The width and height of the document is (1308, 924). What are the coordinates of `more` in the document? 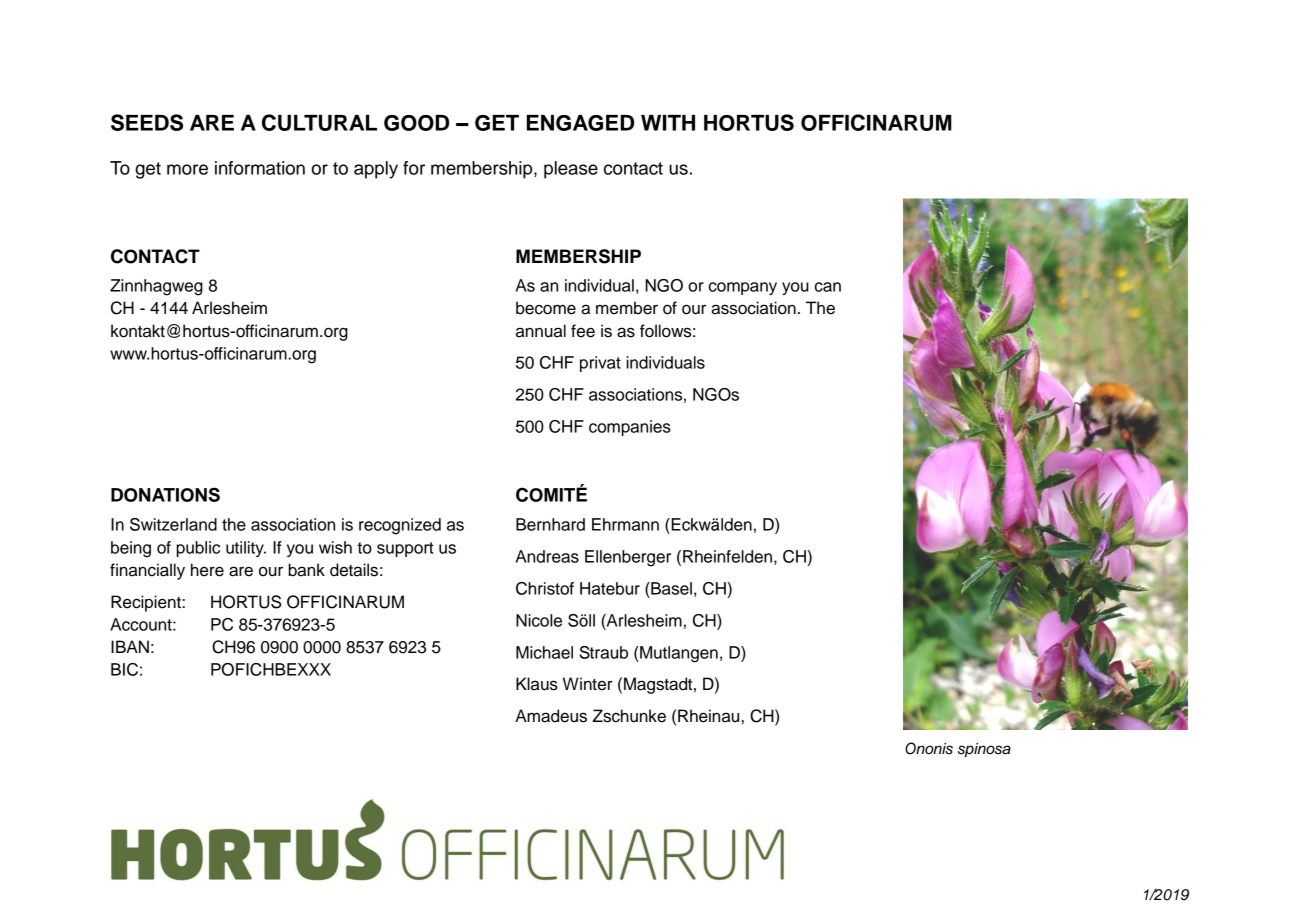 It's located at (187, 169).
